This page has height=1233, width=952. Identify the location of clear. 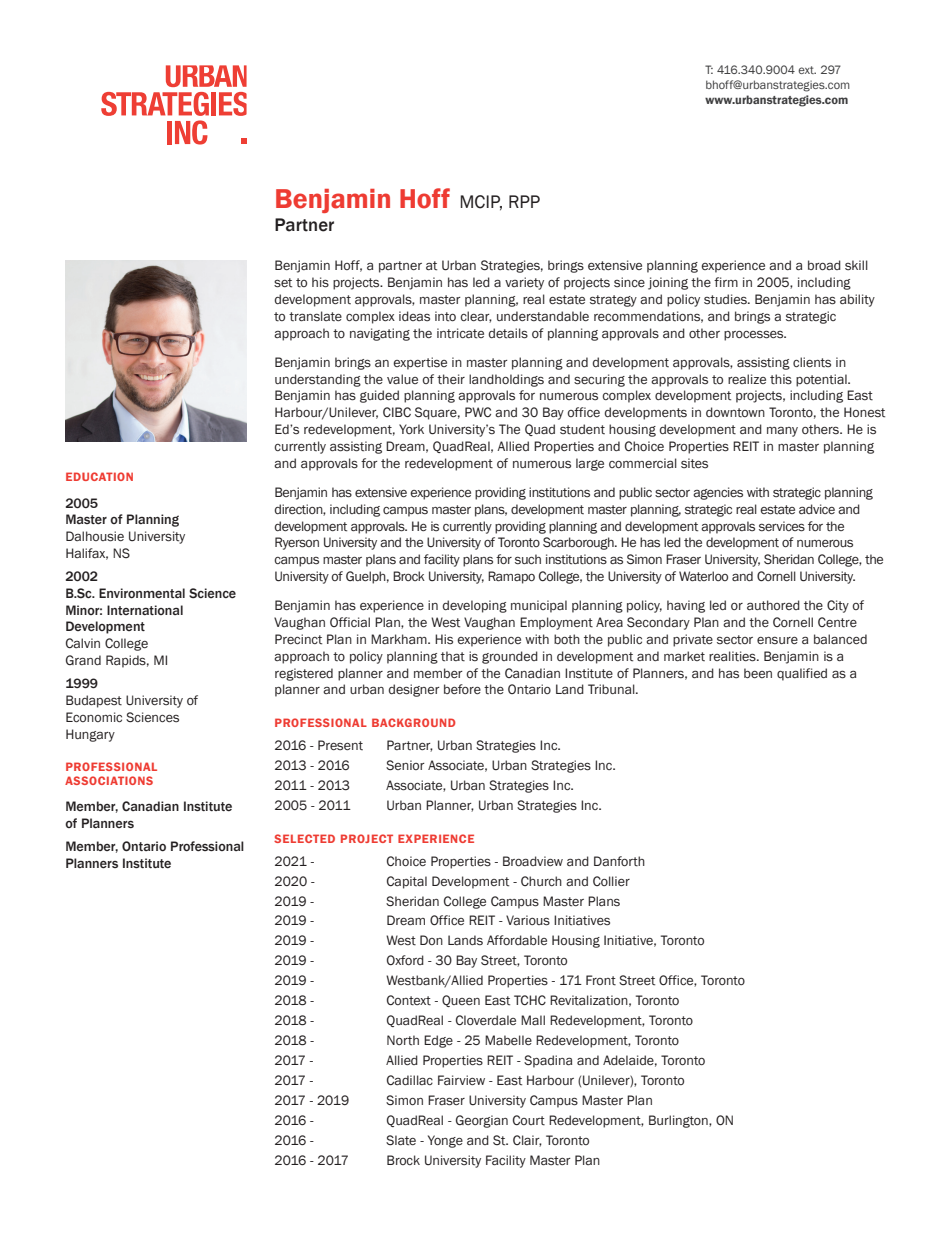
(476, 317).
